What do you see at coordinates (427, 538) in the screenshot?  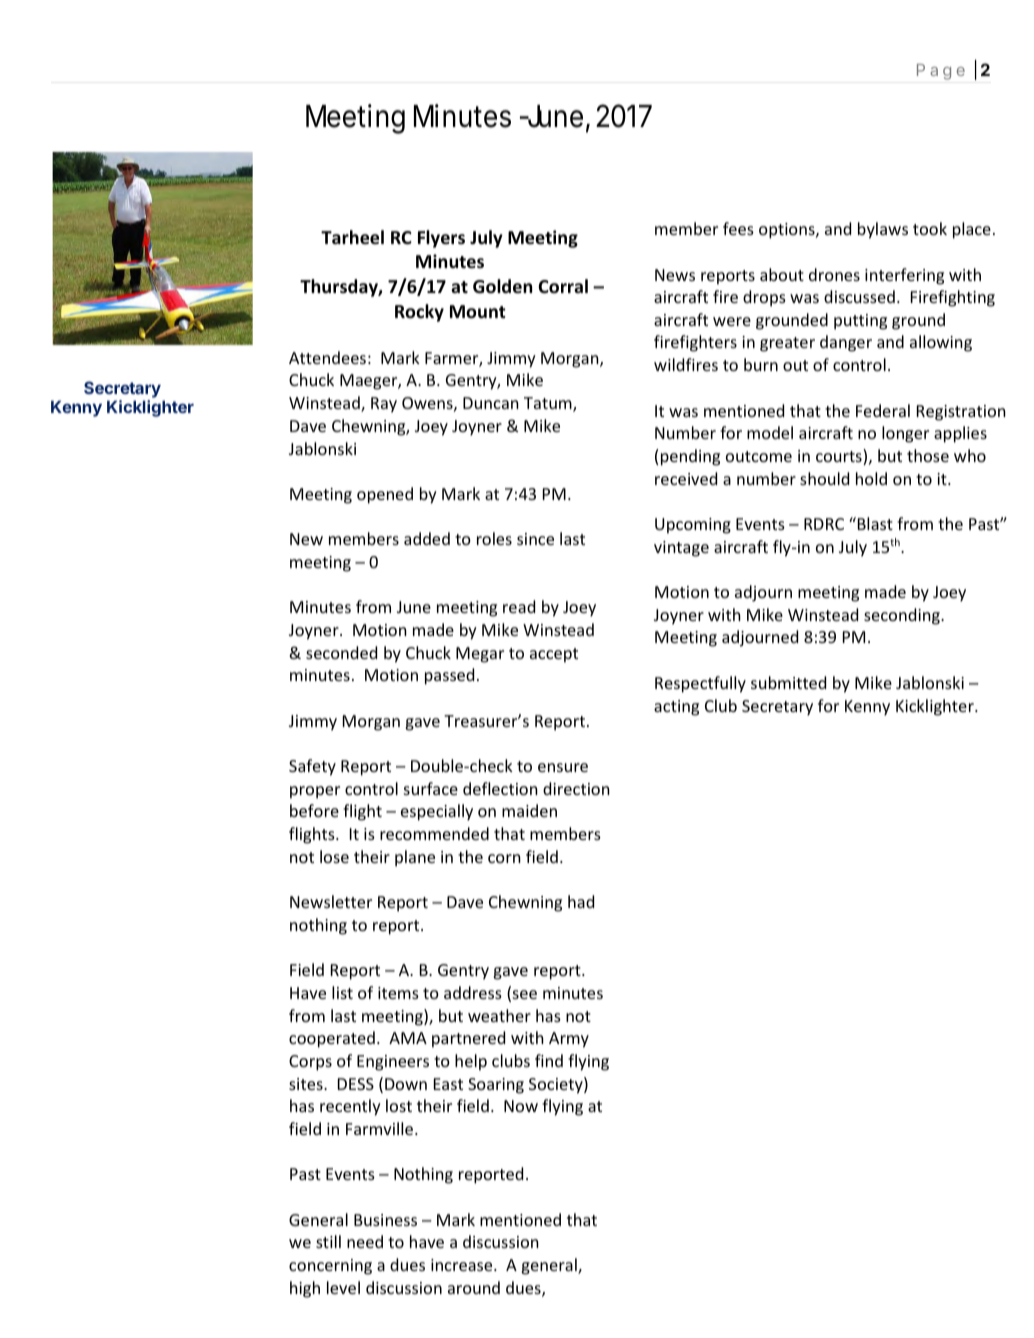 I see `added` at bounding box center [427, 538].
